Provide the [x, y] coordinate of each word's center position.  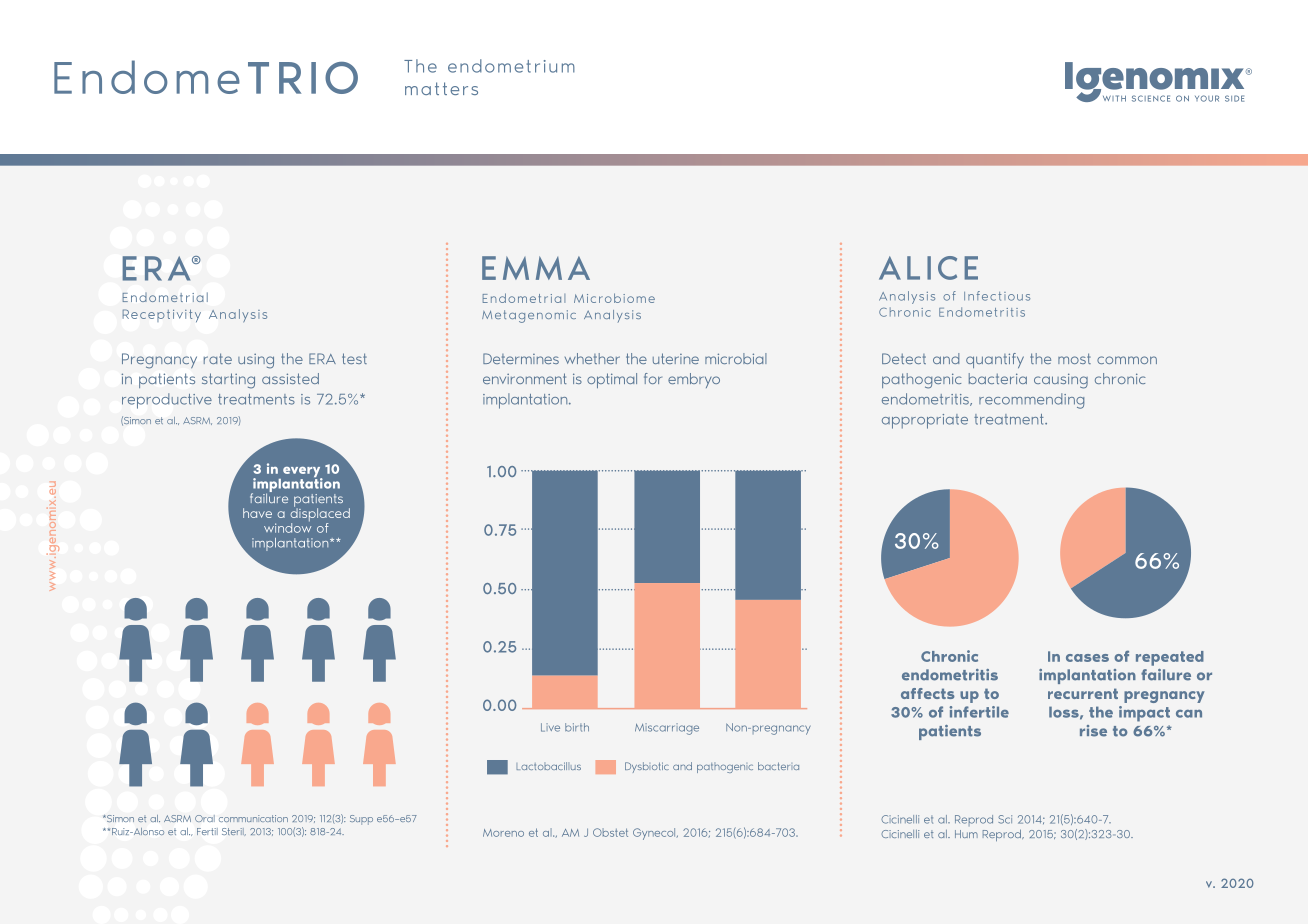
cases [1087, 658]
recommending [1031, 401]
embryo [694, 380]
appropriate [925, 421]
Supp [361, 820]
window [287, 526]
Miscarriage [667, 729]
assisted [290, 378]
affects [928, 693]
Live [550, 727]
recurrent [1083, 693]
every [303, 473]
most [1074, 358]
